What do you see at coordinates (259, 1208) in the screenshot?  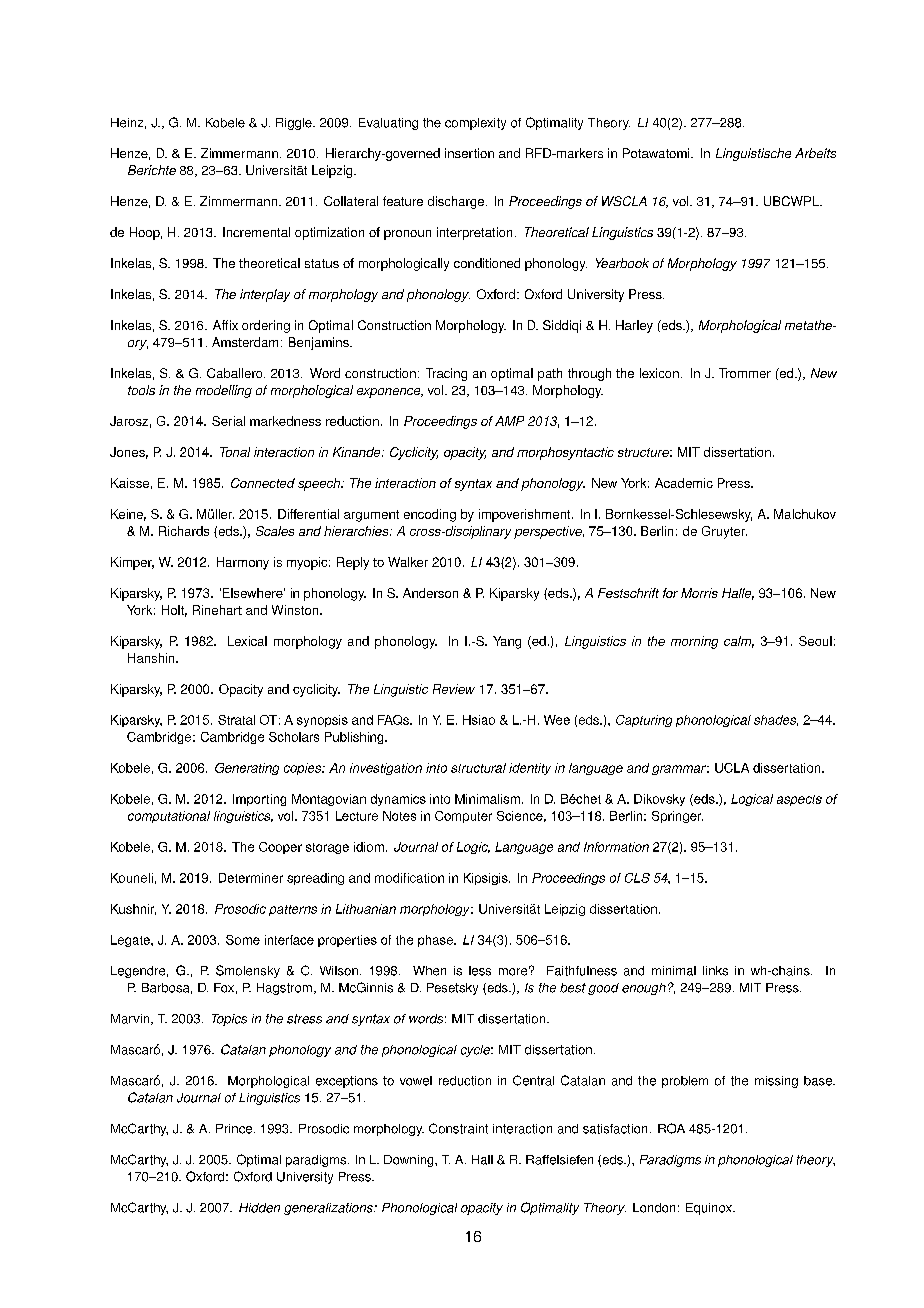 I see `Hidden` at bounding box center [259, 1208].
